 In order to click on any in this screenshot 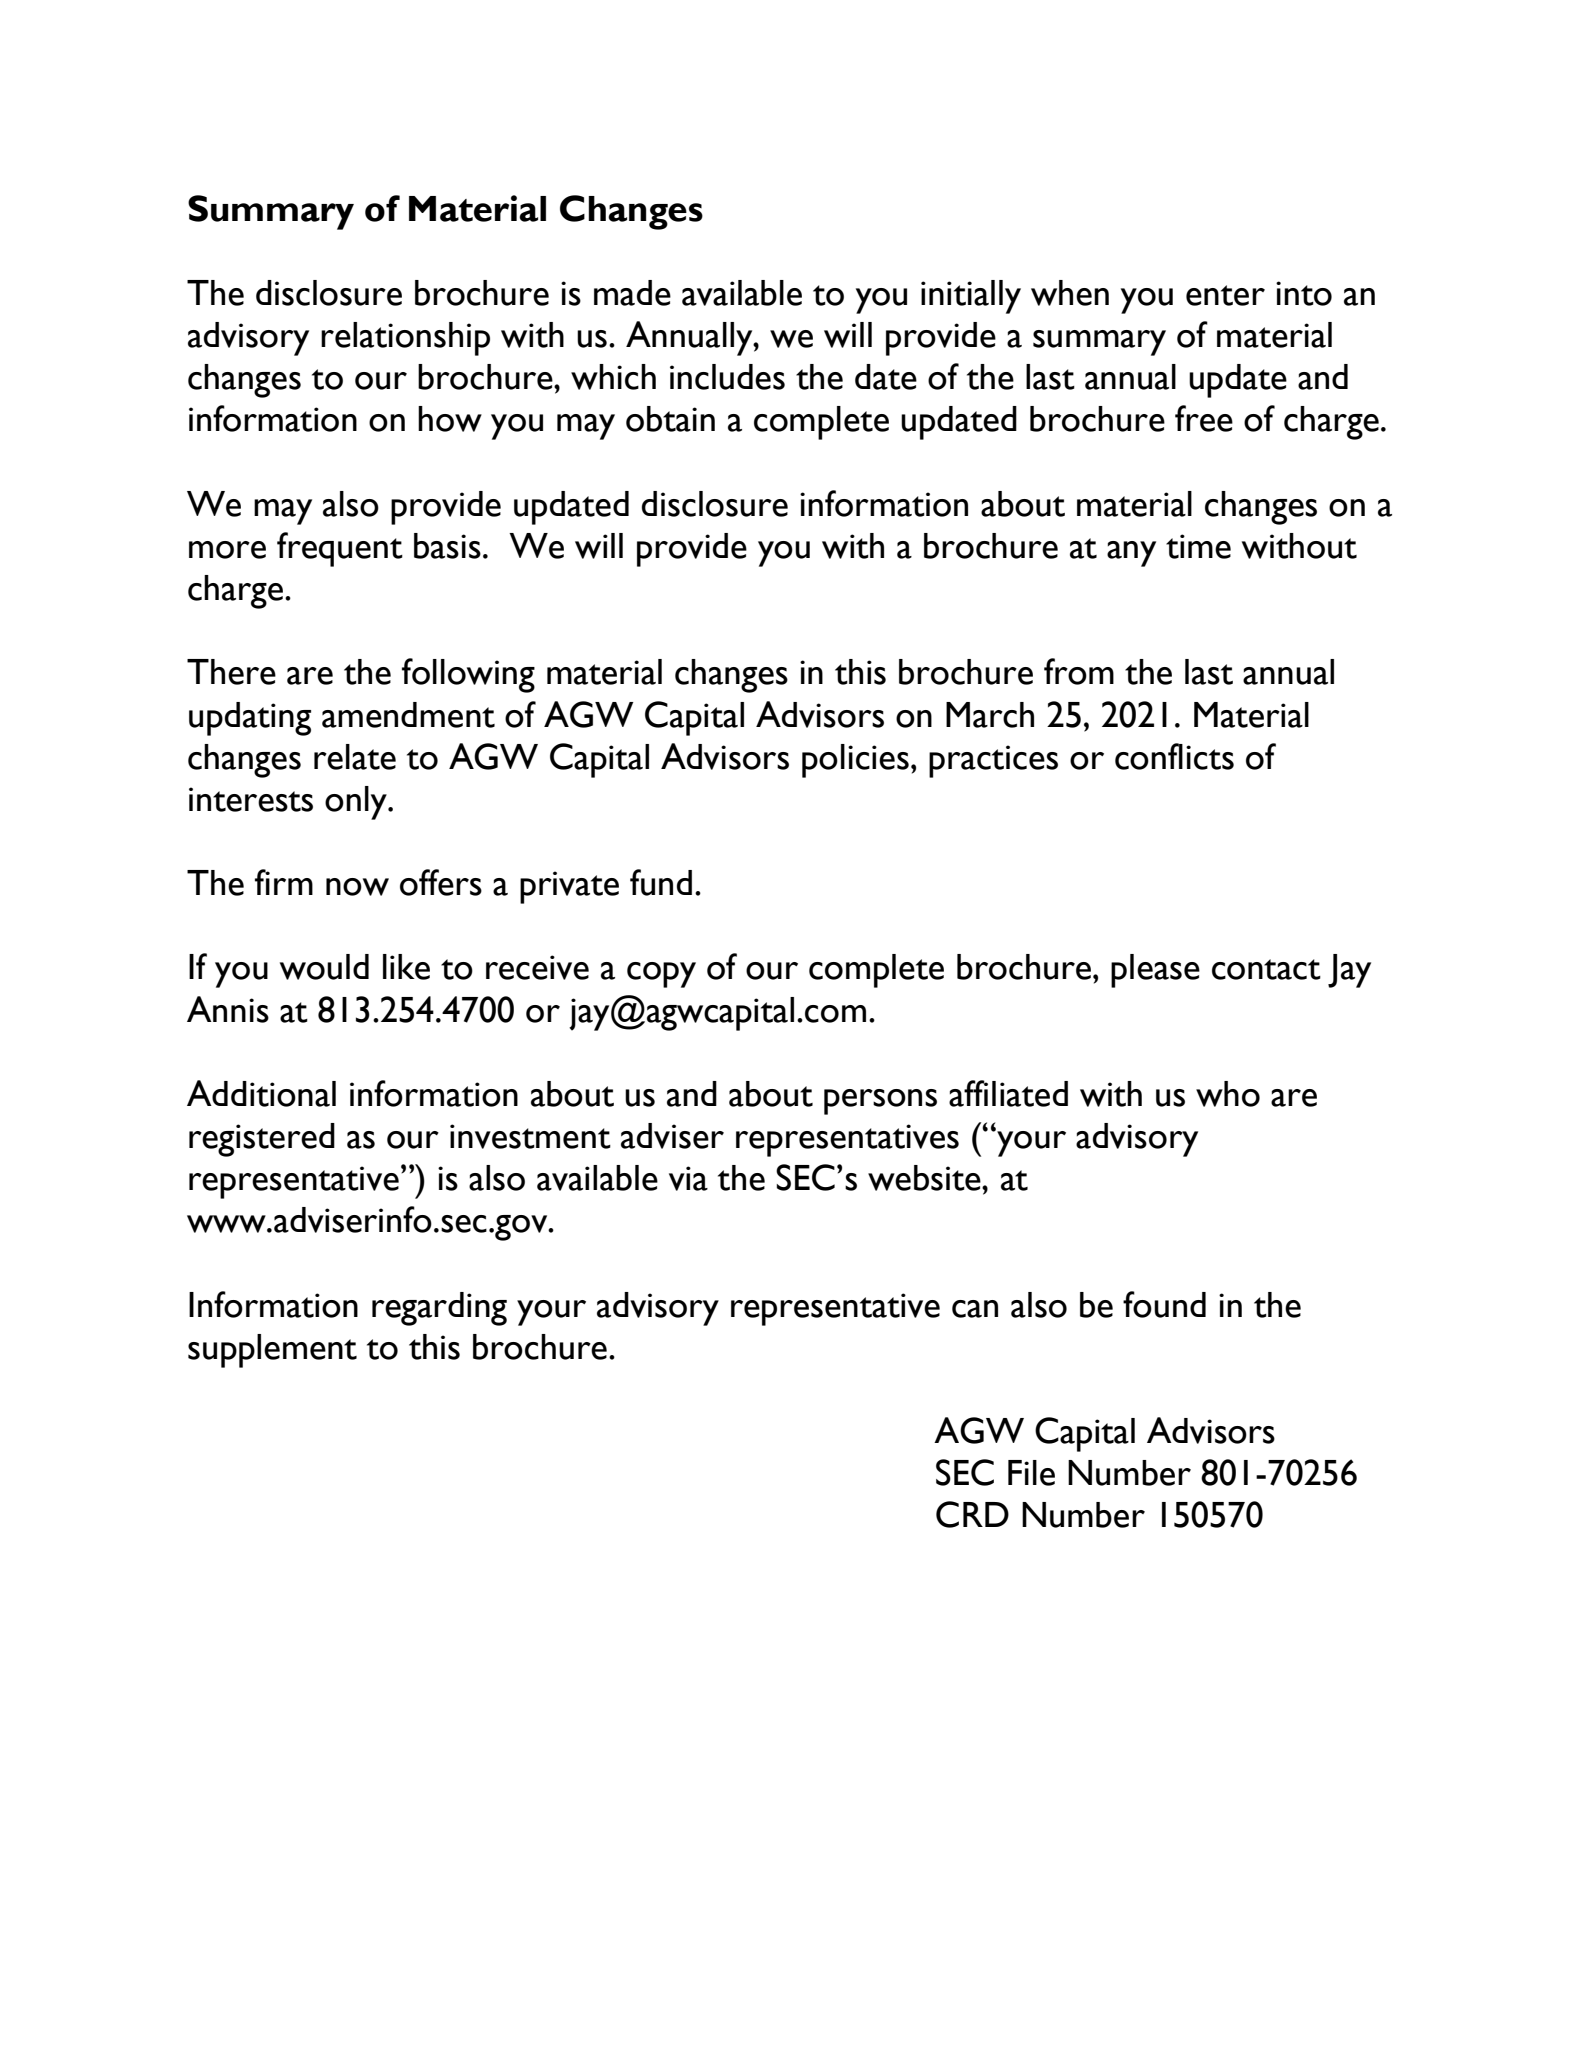, I will do `click(1131, 554)`.
